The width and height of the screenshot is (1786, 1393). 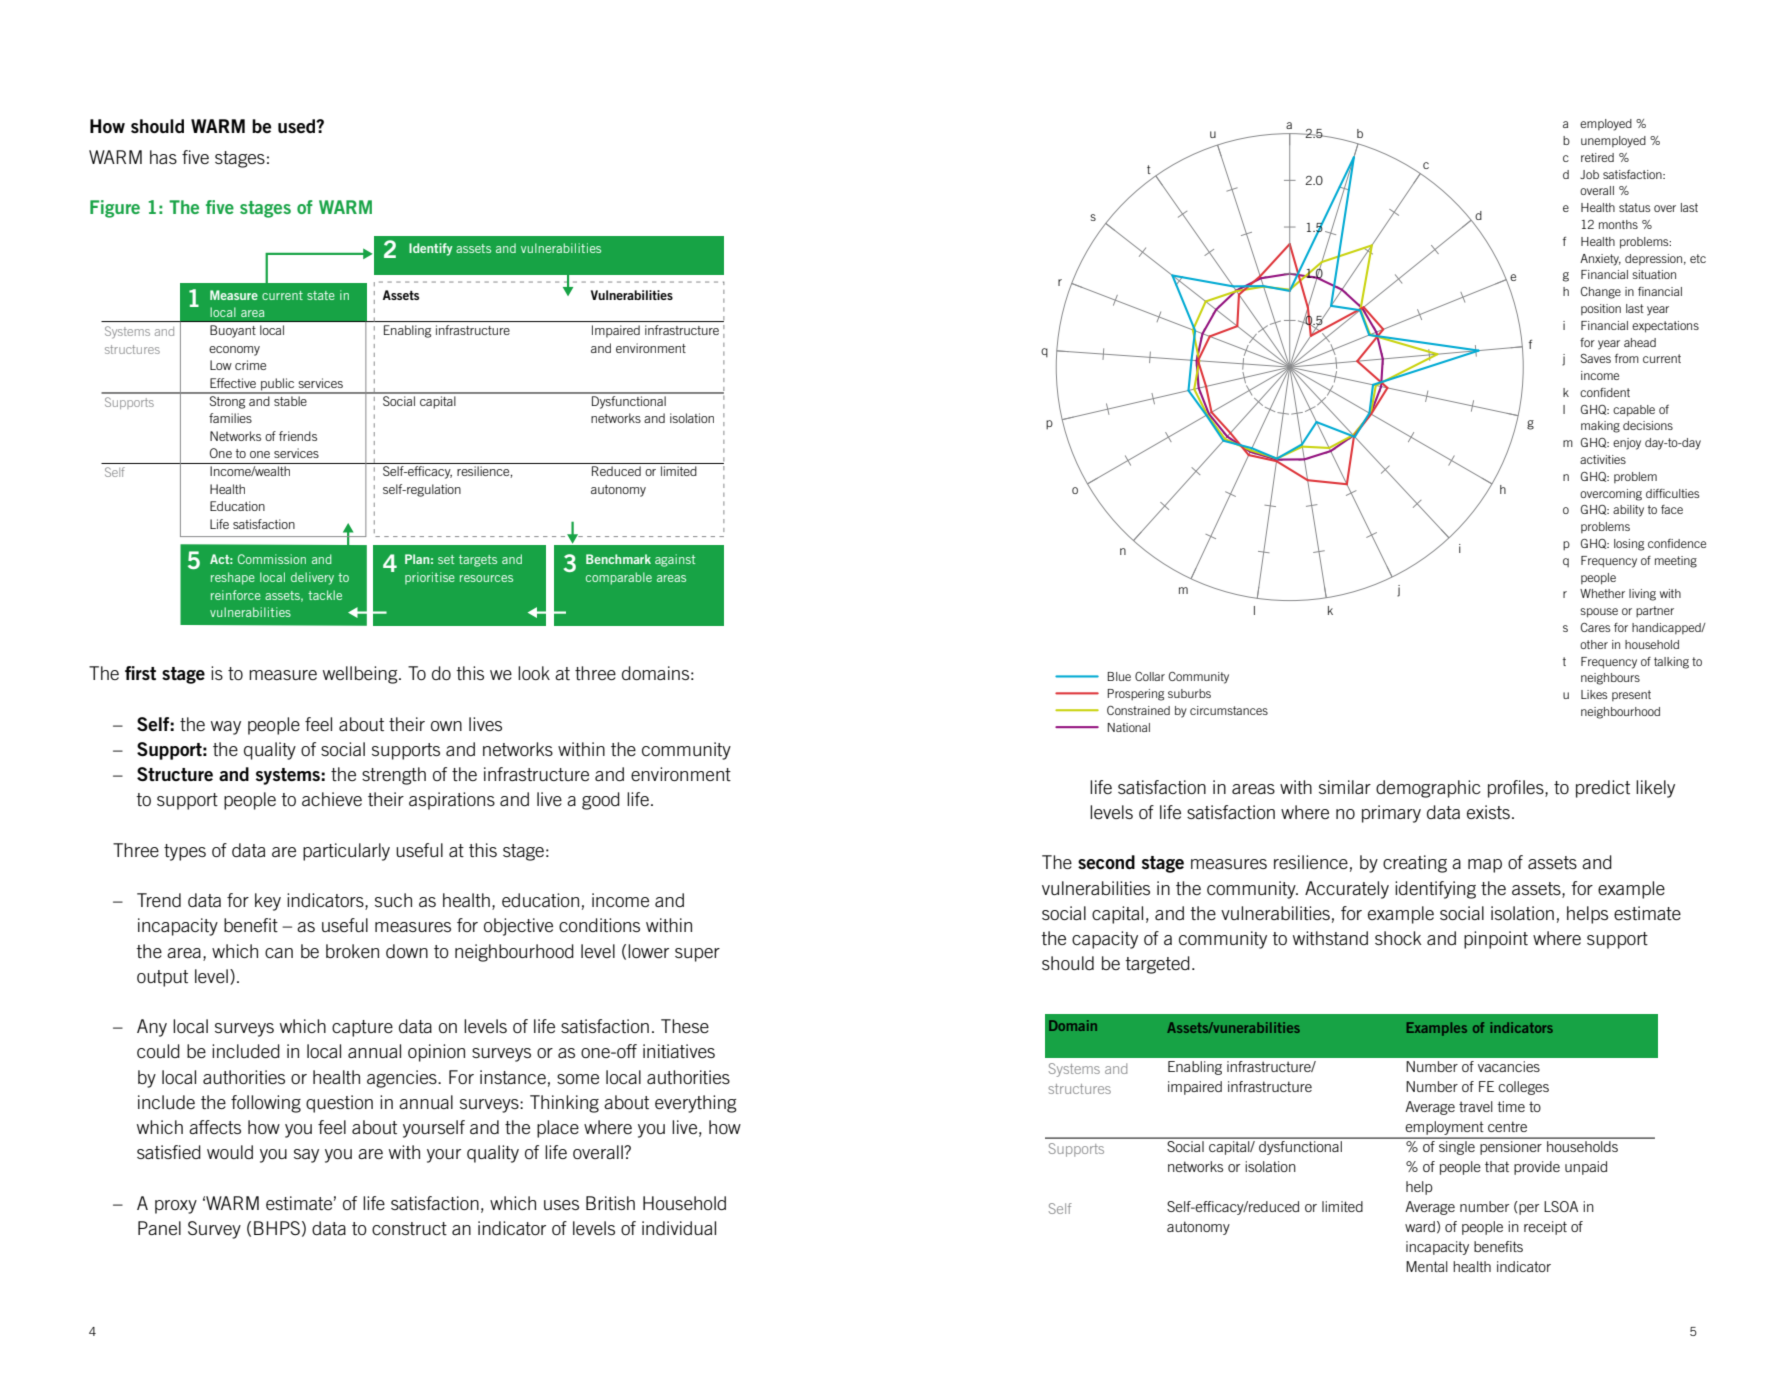 What do you see at coordinates (1589, 174) in the screenshot?
I see `Job` at bounding box center [1589, 174].
